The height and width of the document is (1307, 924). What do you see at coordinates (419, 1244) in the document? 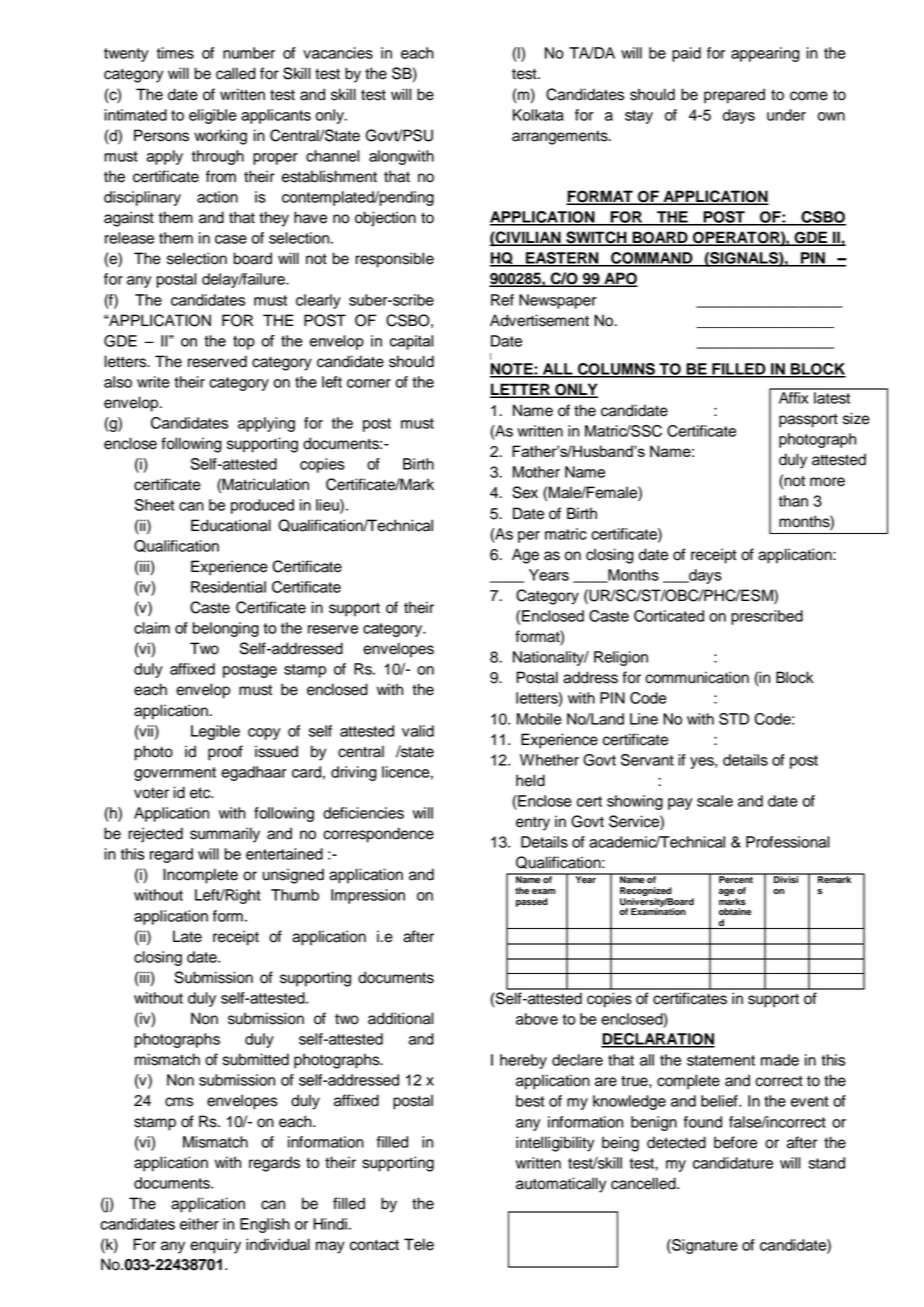
I see `Tele` at bounding box center [419, 1244].
